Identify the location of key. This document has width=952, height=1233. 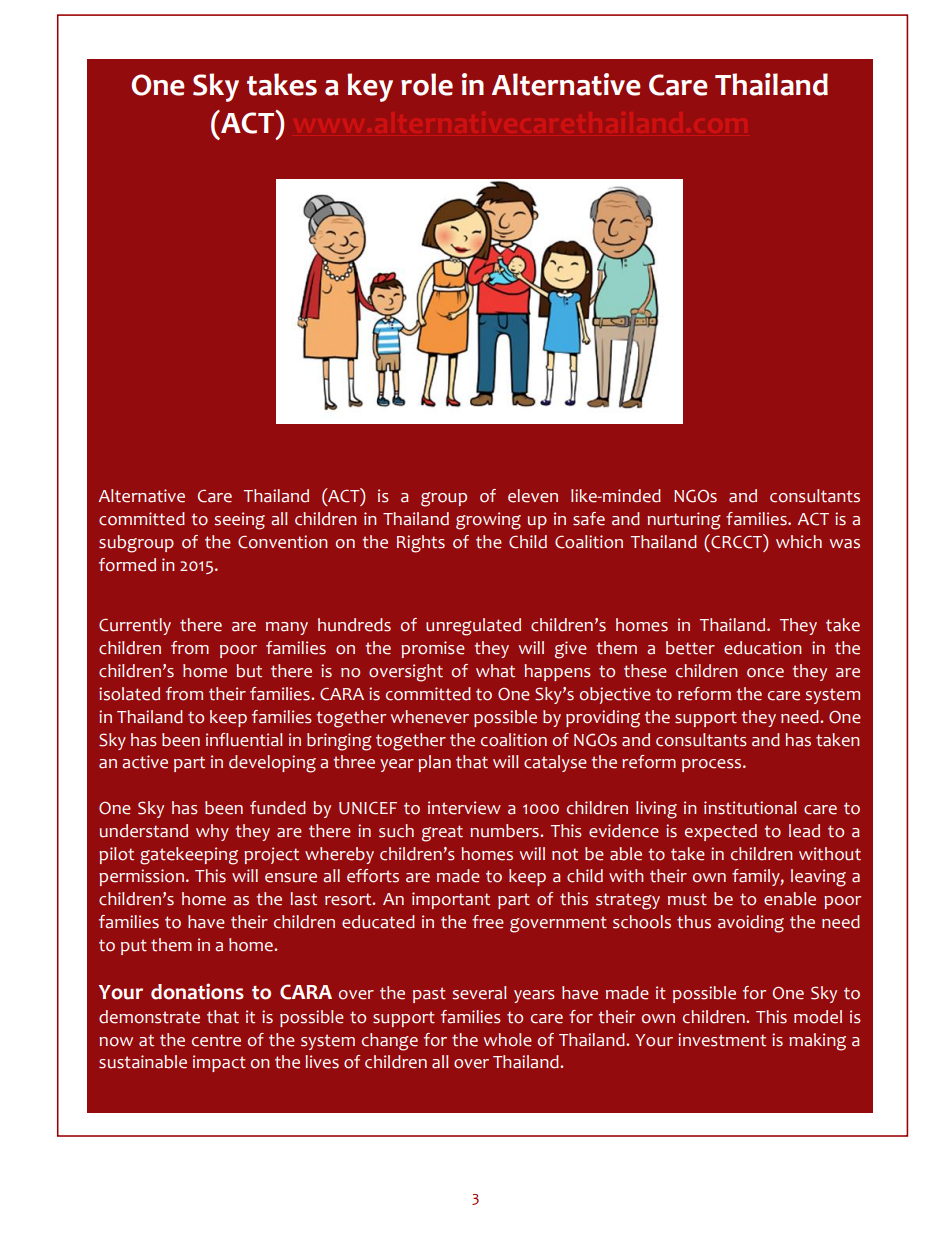
(370, 87).
